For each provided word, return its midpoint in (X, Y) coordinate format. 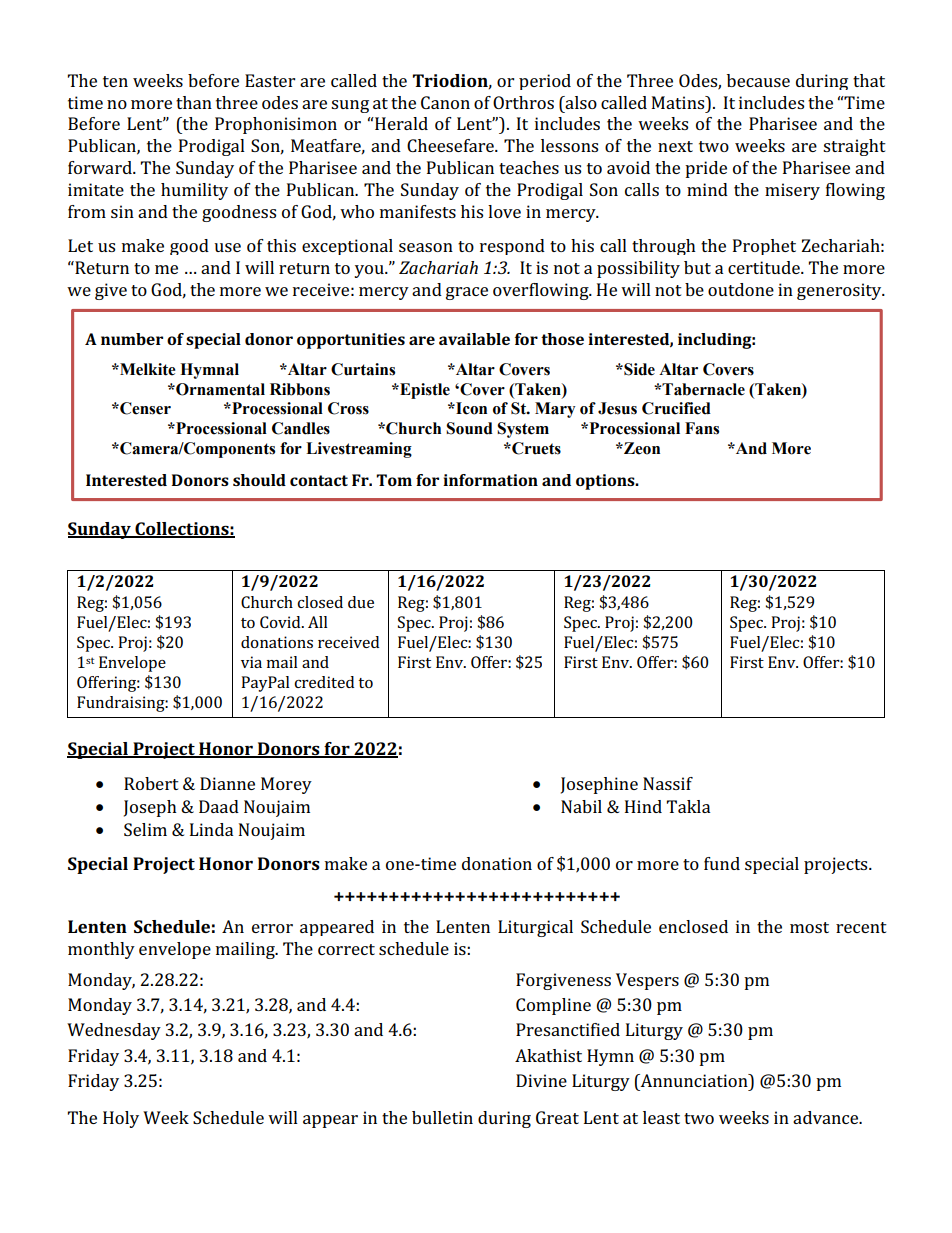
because (758, 80)
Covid (281, 622)
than (194, 102)
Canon (445, 102)
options (606, 482)
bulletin (442, 1117)
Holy (121, 1119)
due (361, 602)
